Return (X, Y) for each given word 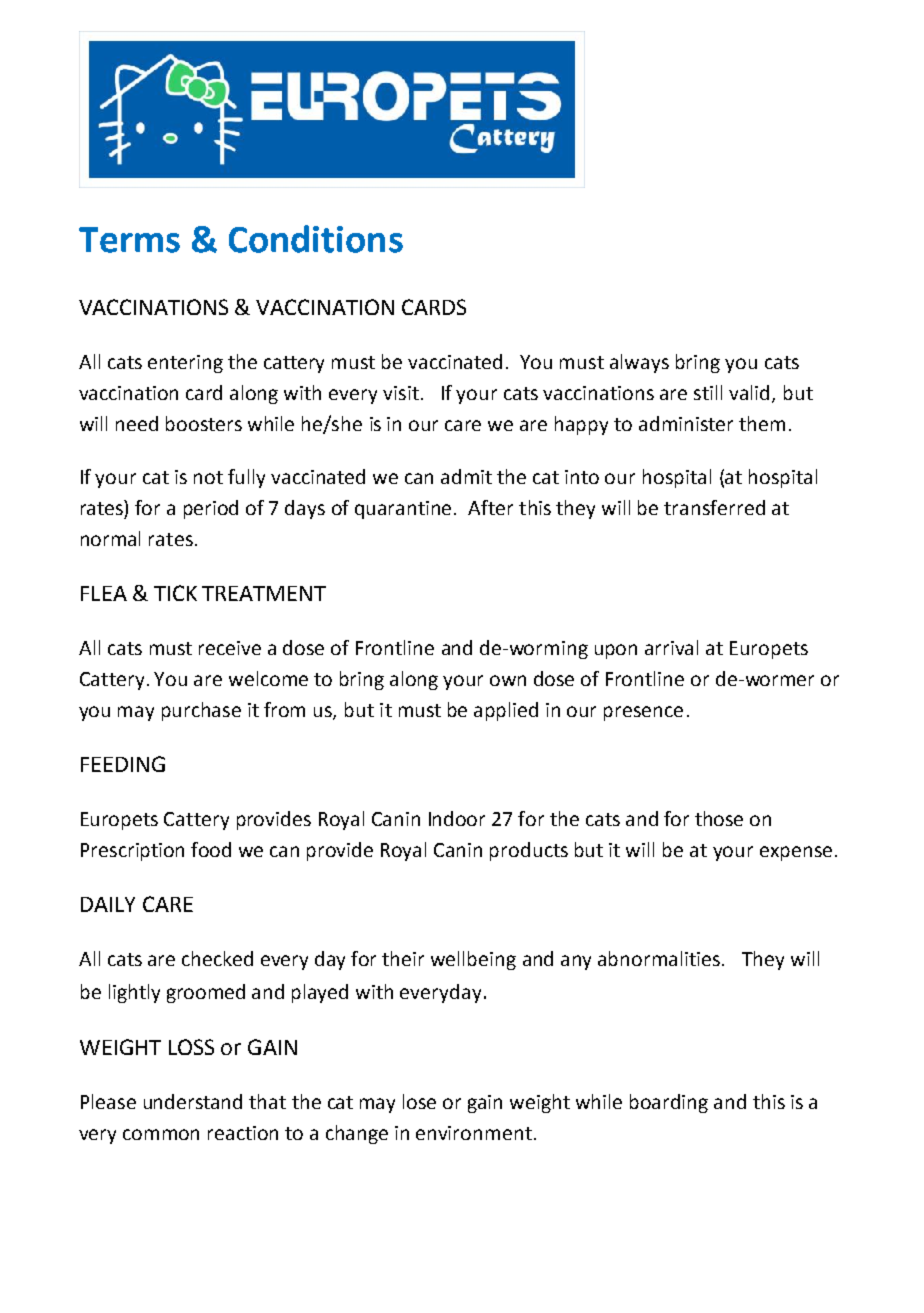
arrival (671, 647)
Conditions (316, 239)
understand (193, 1101)
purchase (201, 711)
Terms (129, 240)
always (639, 363)
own (508, 680)
